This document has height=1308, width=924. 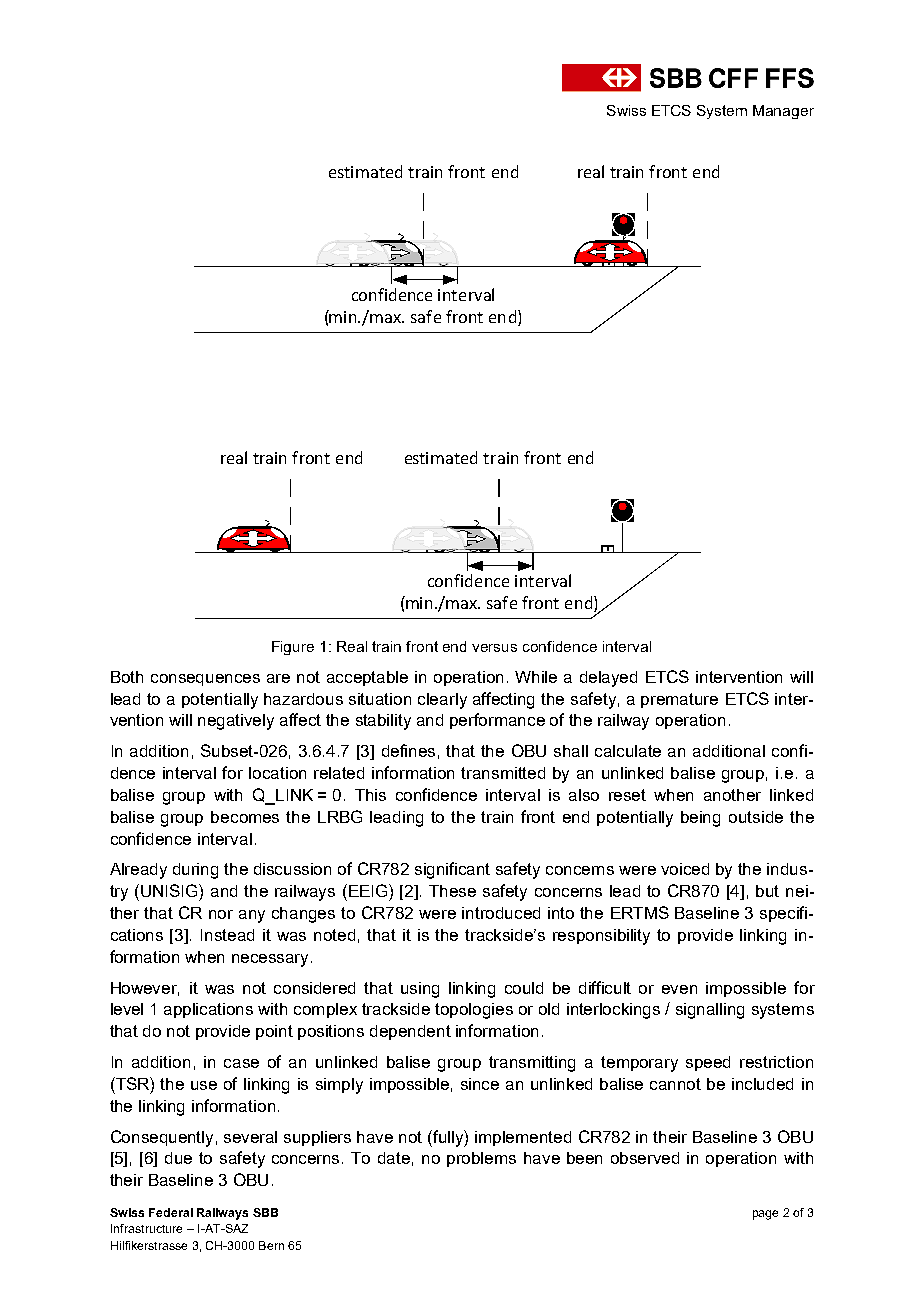 What do you see at coordinates (481, 1159) in the document?
I see `problems` at bounding box center [481, 1159].
